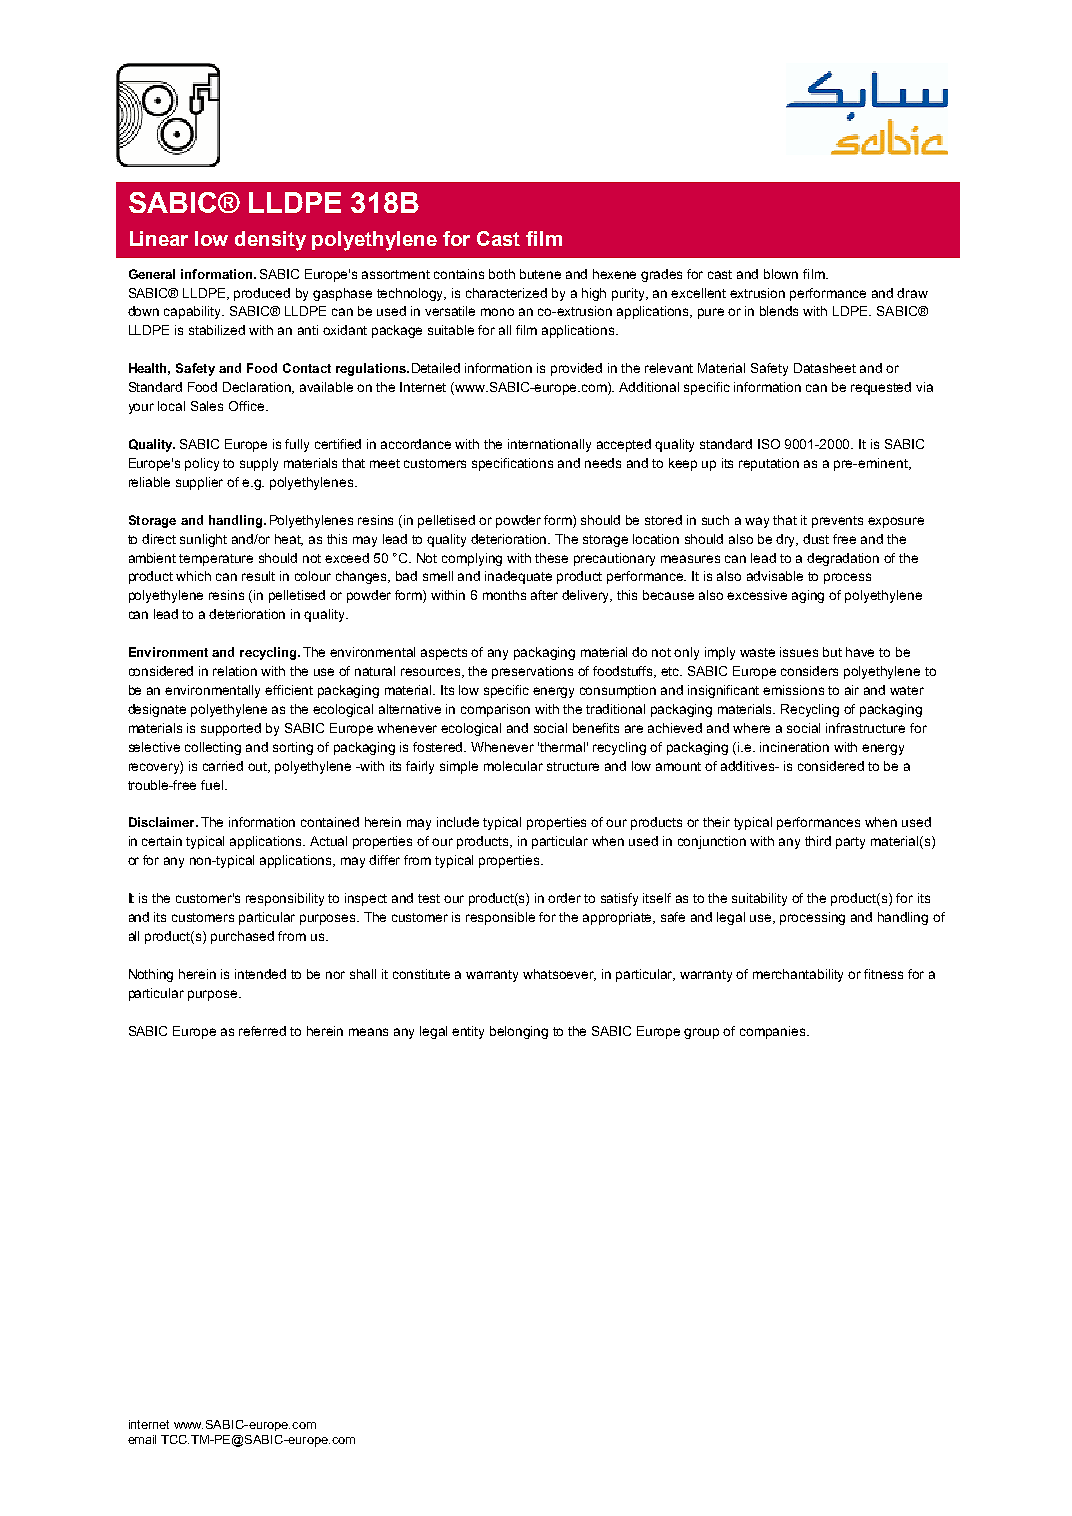 This screenshot has height=1516, width=1072. What do you see at coordinates (540, 274) in the screenshot?
I see `butene` at bounding box center [540, 274].
